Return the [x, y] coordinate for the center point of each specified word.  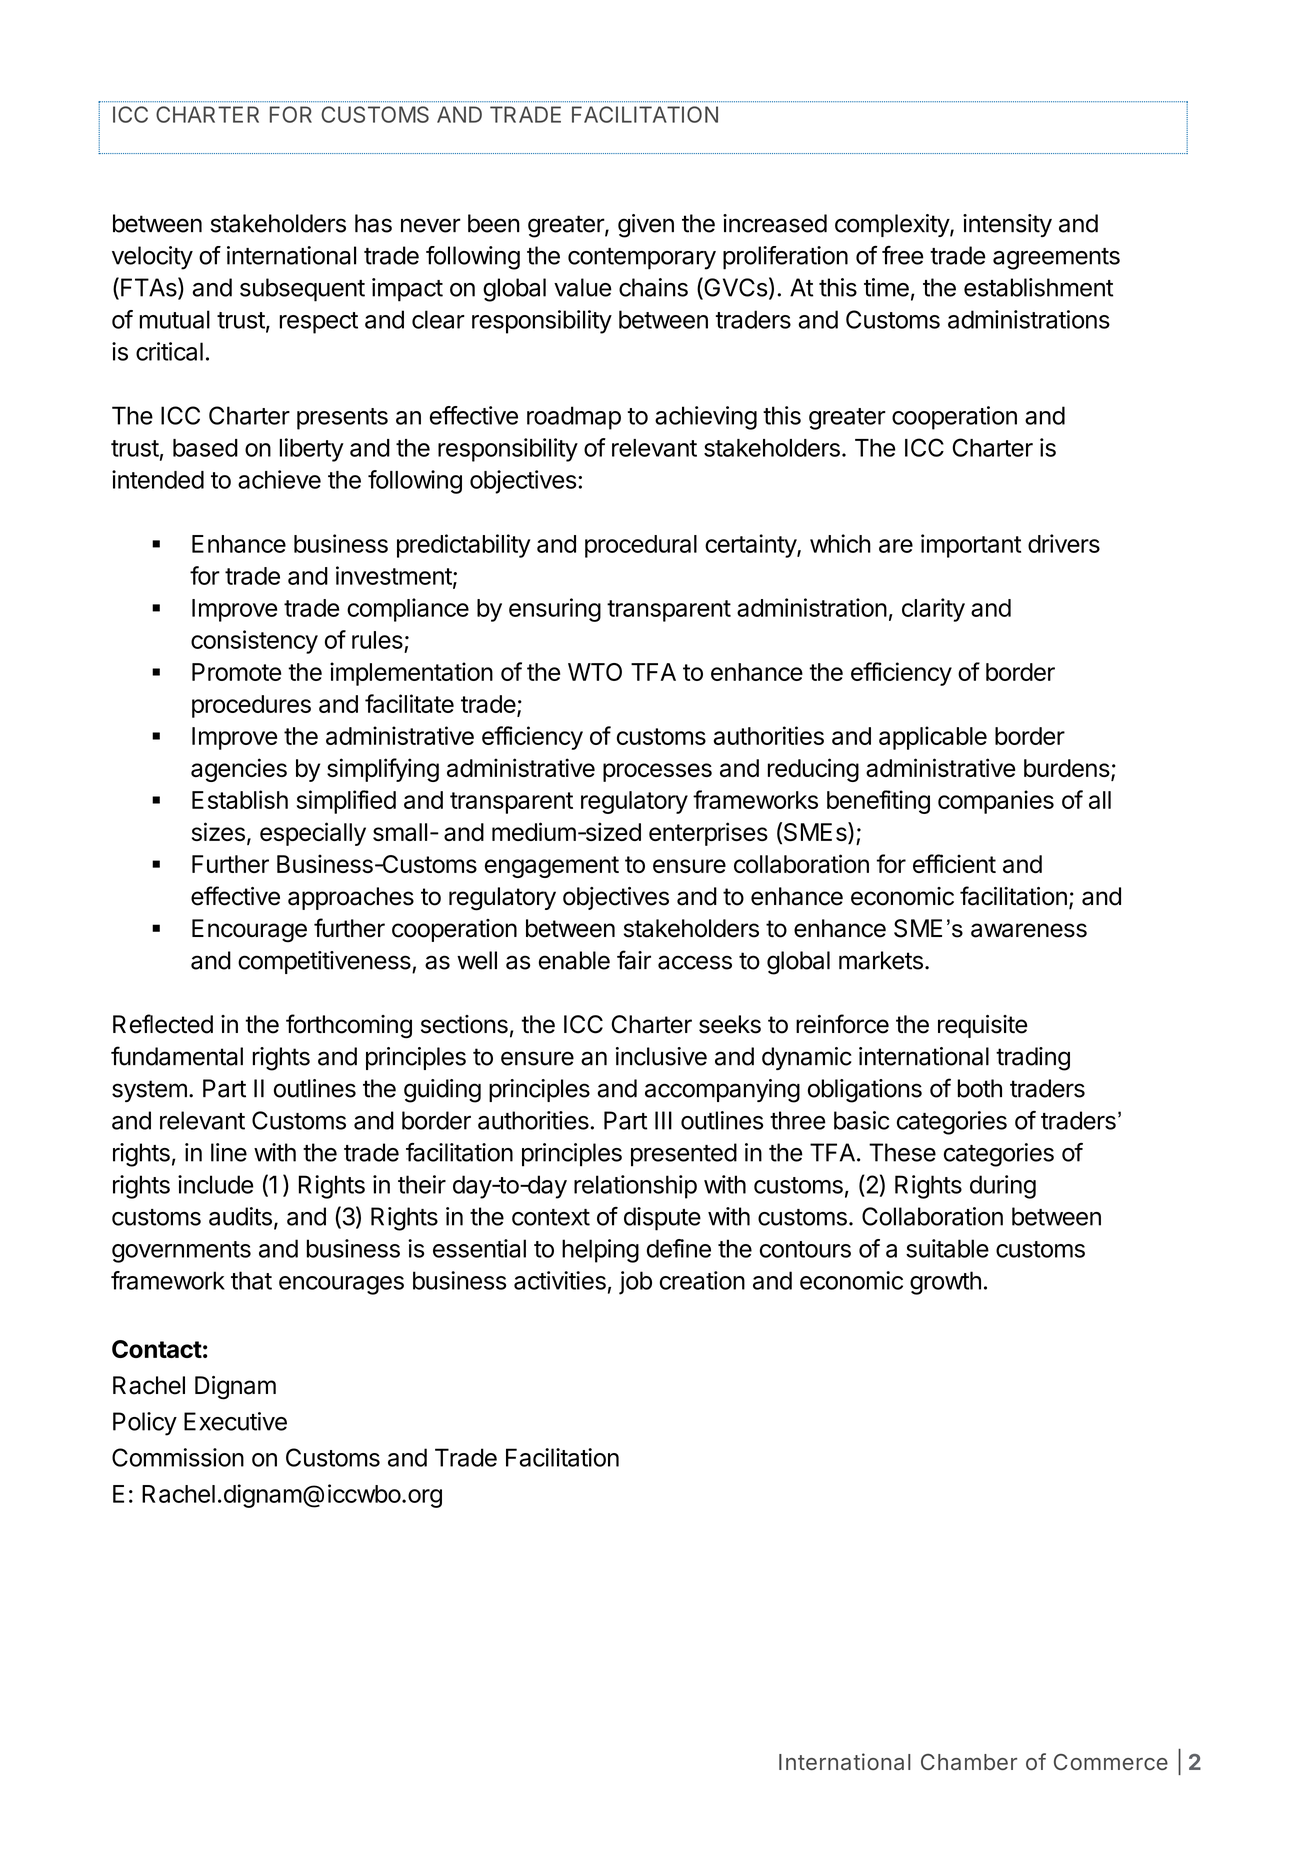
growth [945, 1283]
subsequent [302, 290]
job [635, 1283]
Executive [235, 1421]
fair [634, 960]
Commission [178, 1457]
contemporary [642, 259]
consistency [254, 642]
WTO [595, 672]
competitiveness [325, 962]
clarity [933, 610]
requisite [983, 1026]
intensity [1007, 225]
